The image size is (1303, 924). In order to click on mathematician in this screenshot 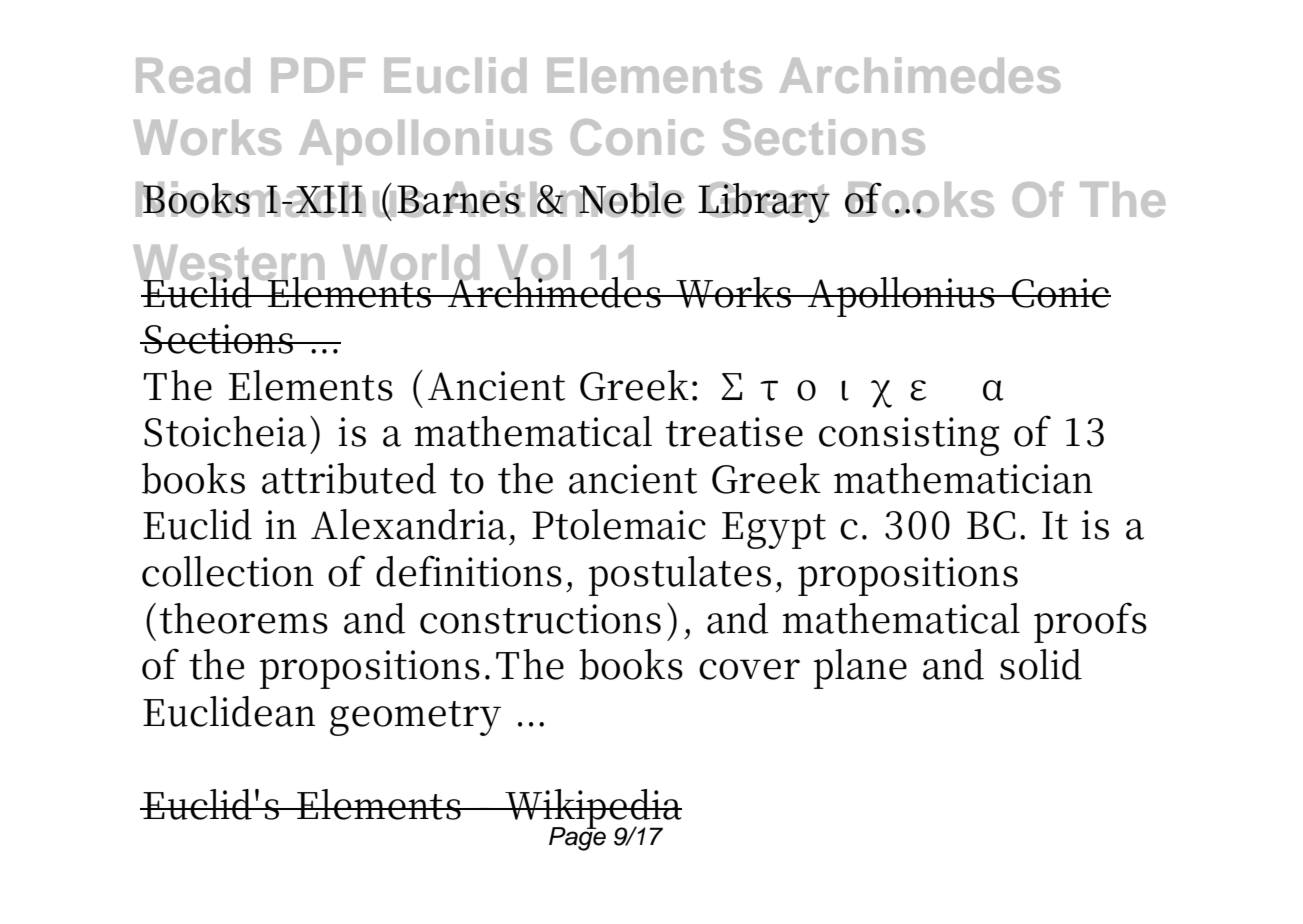, I will do `click(963, 478)`.
